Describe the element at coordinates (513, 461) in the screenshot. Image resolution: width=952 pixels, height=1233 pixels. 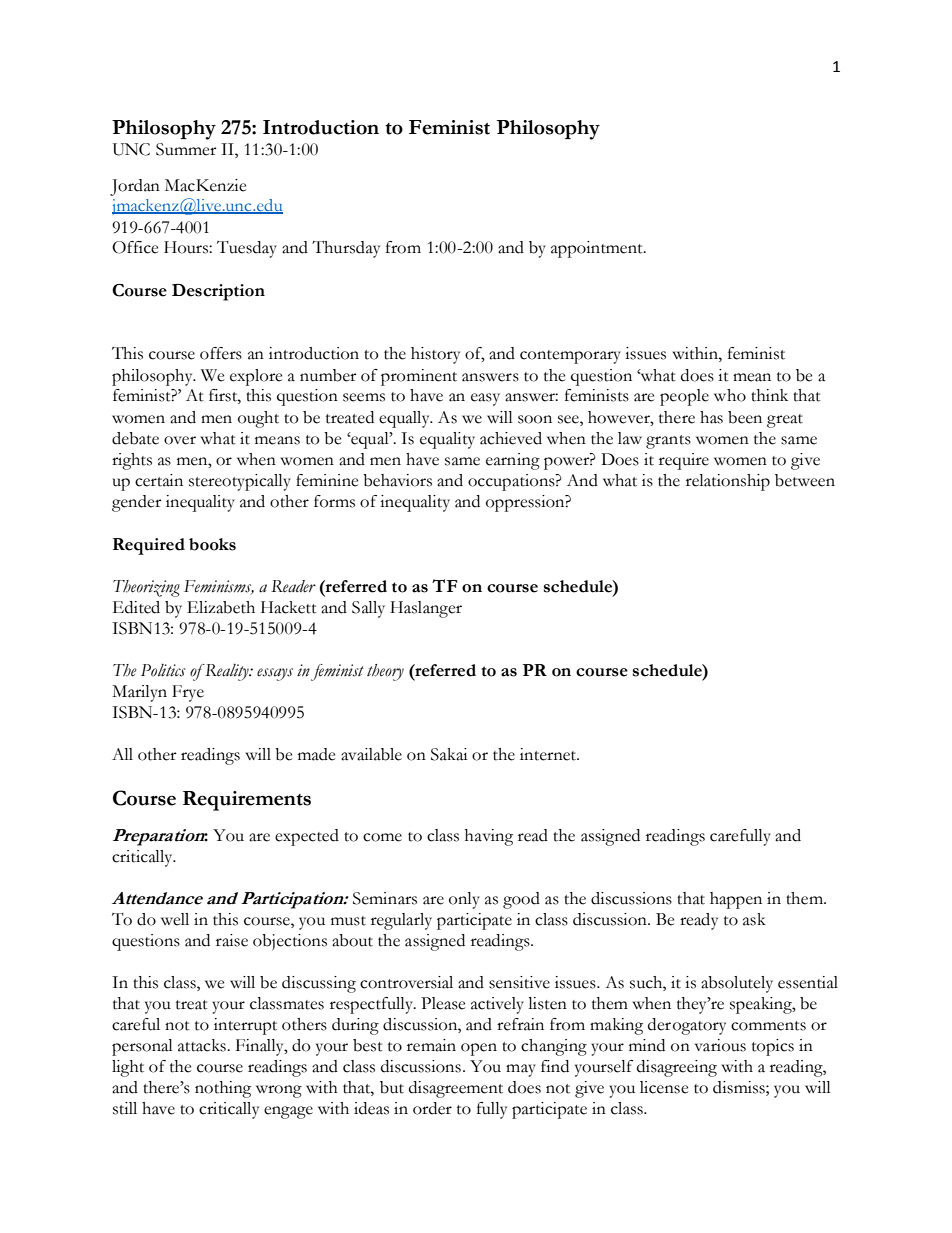
I see `earning` at that location.
